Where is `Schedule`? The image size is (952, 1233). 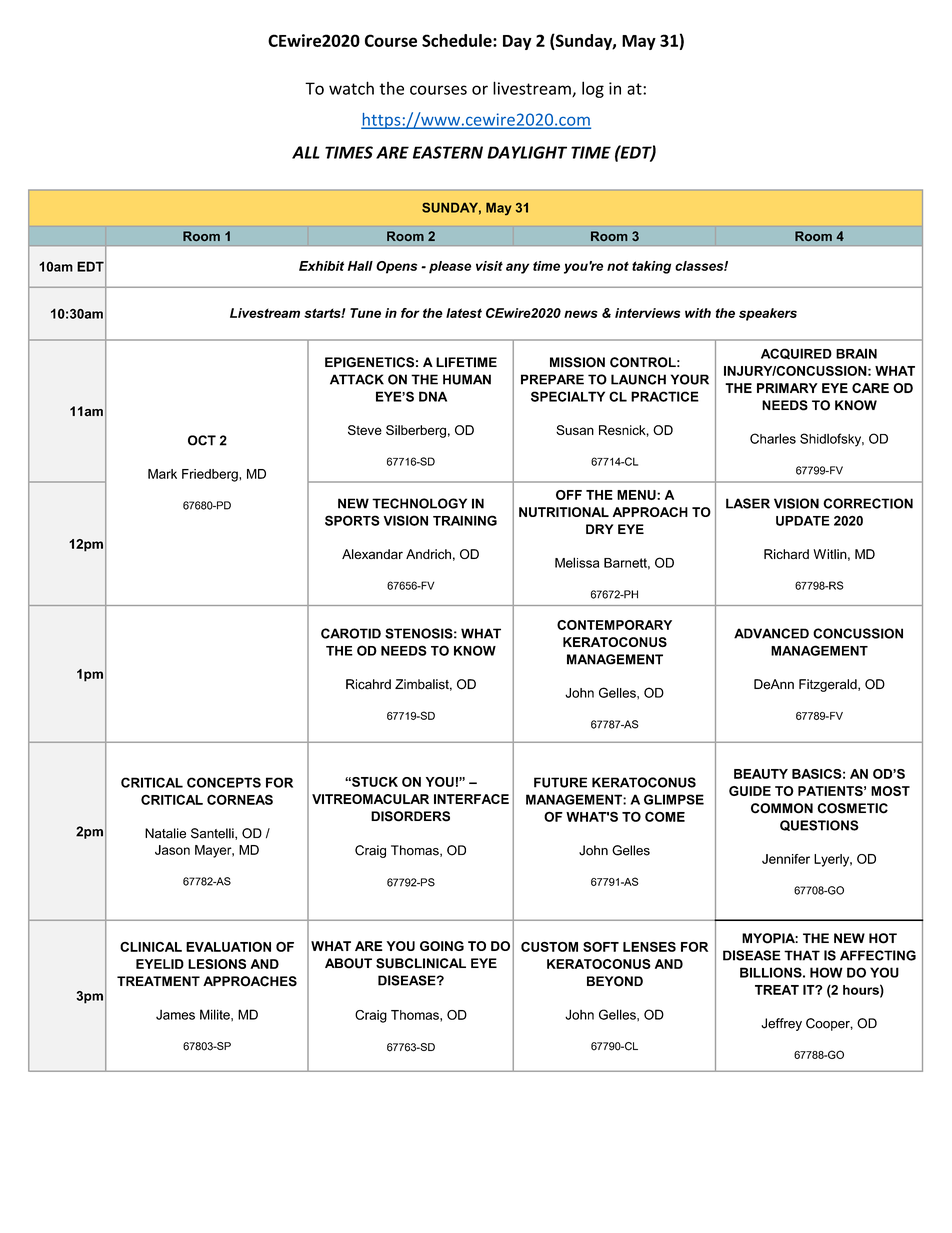 Schedule is located at coordinates (458, 40).
